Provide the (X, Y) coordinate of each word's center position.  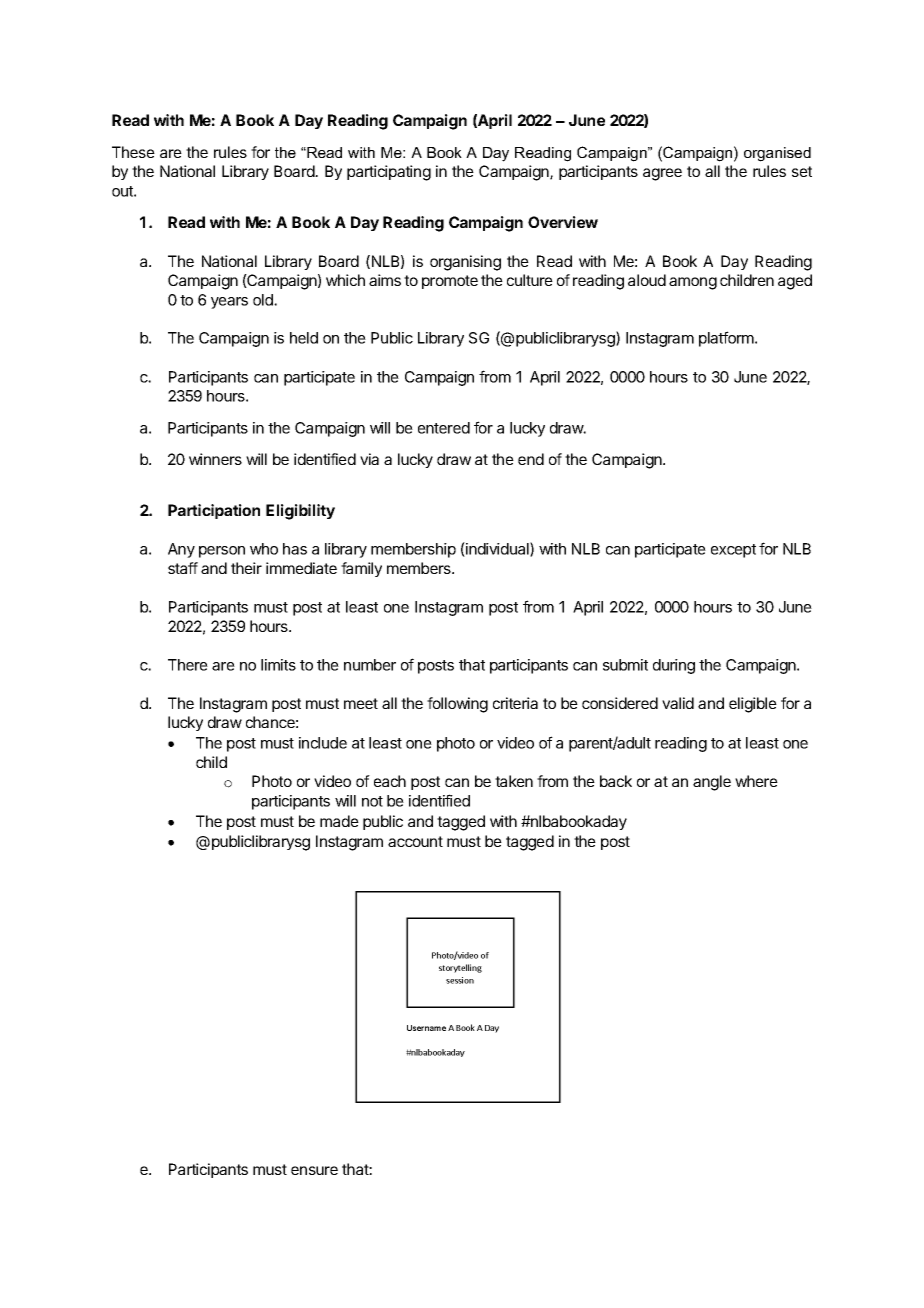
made (339, 821)
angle (712, 783)
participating (389, 173)
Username (426, 1028)
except (733, 551)
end (531, 459)
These (133, 152)
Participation (214, 511)
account (415, 841)
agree (662, 174)
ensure (314, 1170)
